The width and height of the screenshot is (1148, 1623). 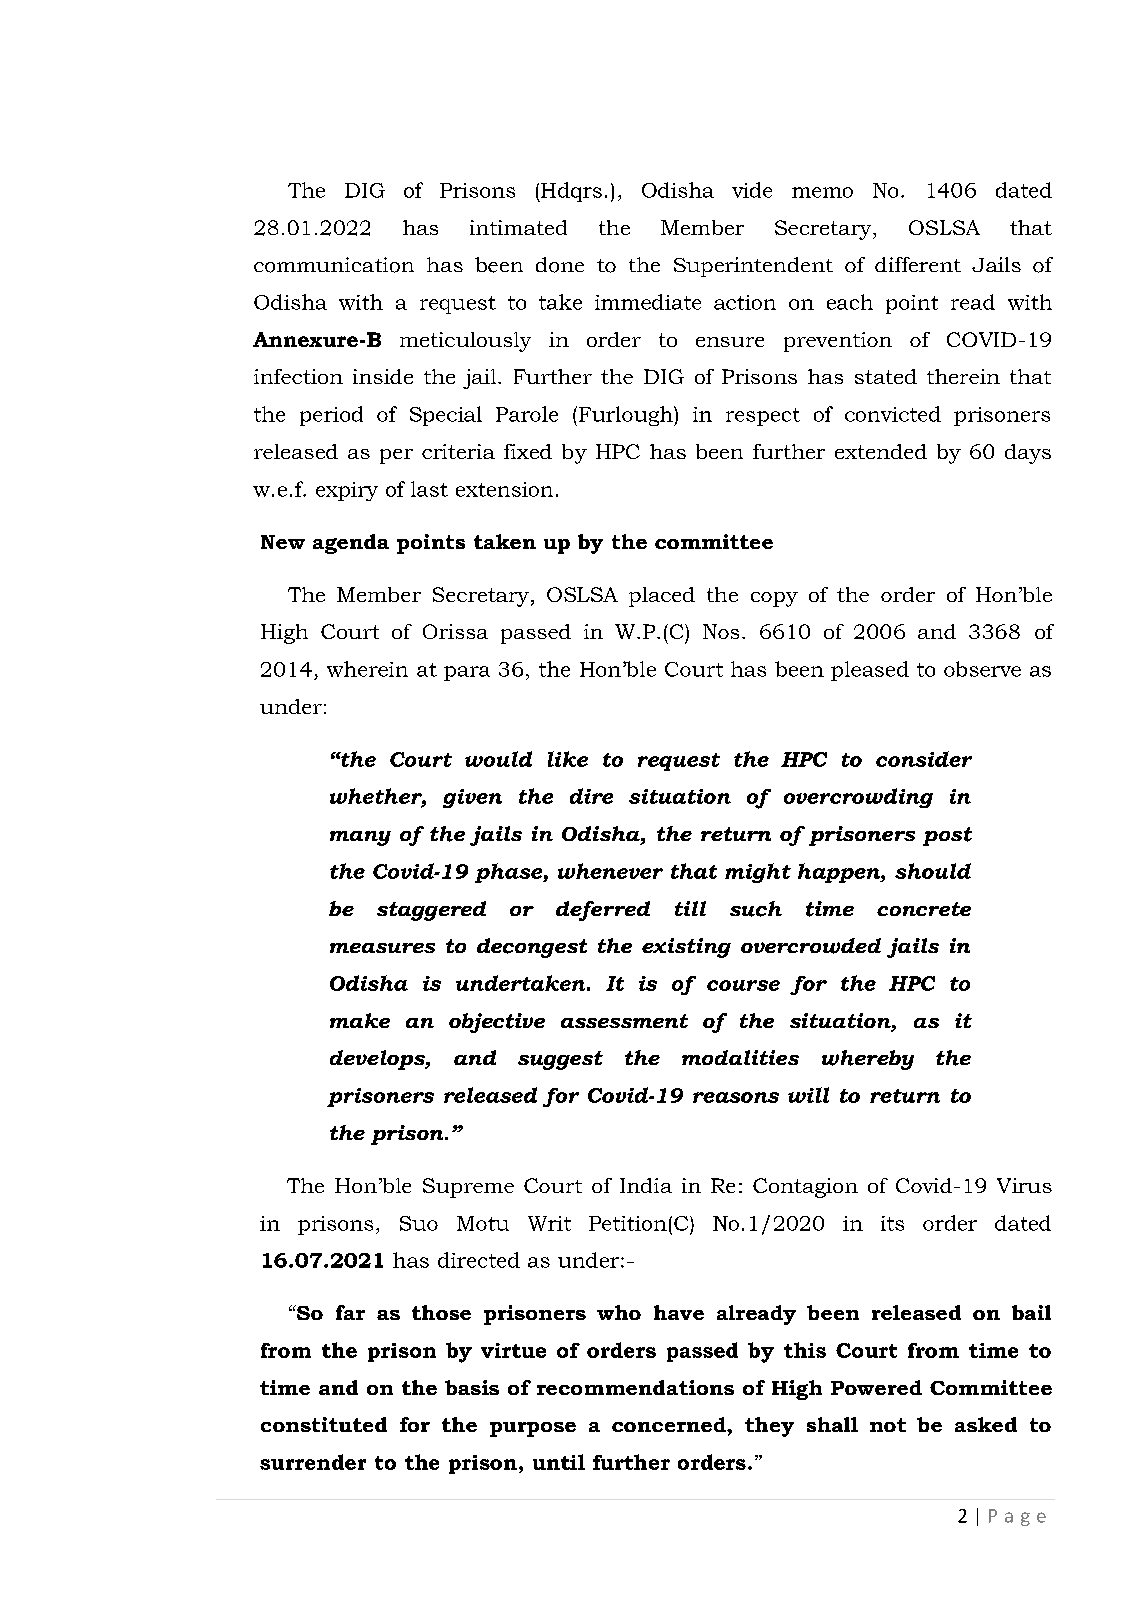 I want to click on constituted, so click(x=324, y=1424).
